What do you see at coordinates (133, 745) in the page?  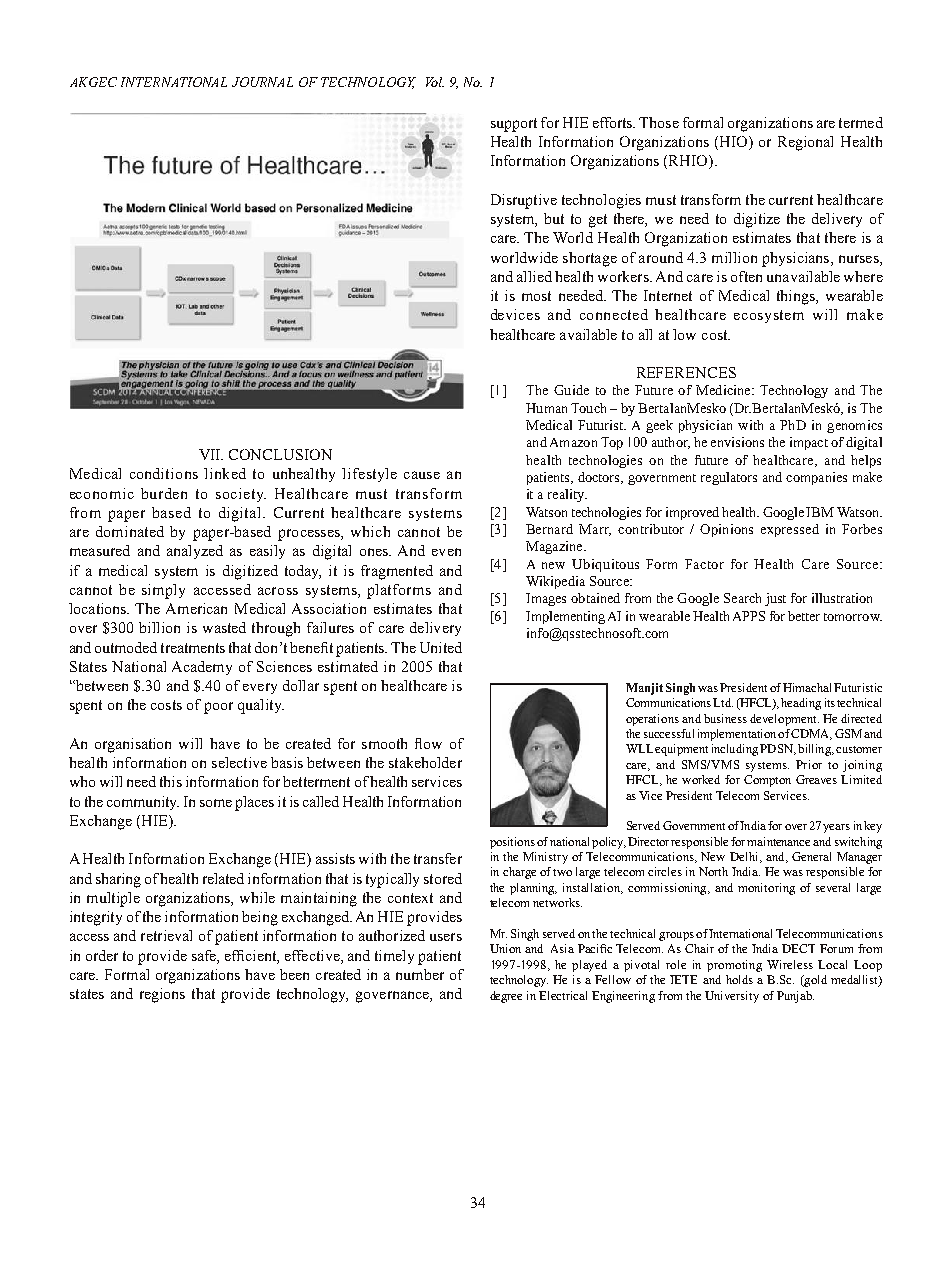 I see `organisation` at bounding box center [133, 745].
